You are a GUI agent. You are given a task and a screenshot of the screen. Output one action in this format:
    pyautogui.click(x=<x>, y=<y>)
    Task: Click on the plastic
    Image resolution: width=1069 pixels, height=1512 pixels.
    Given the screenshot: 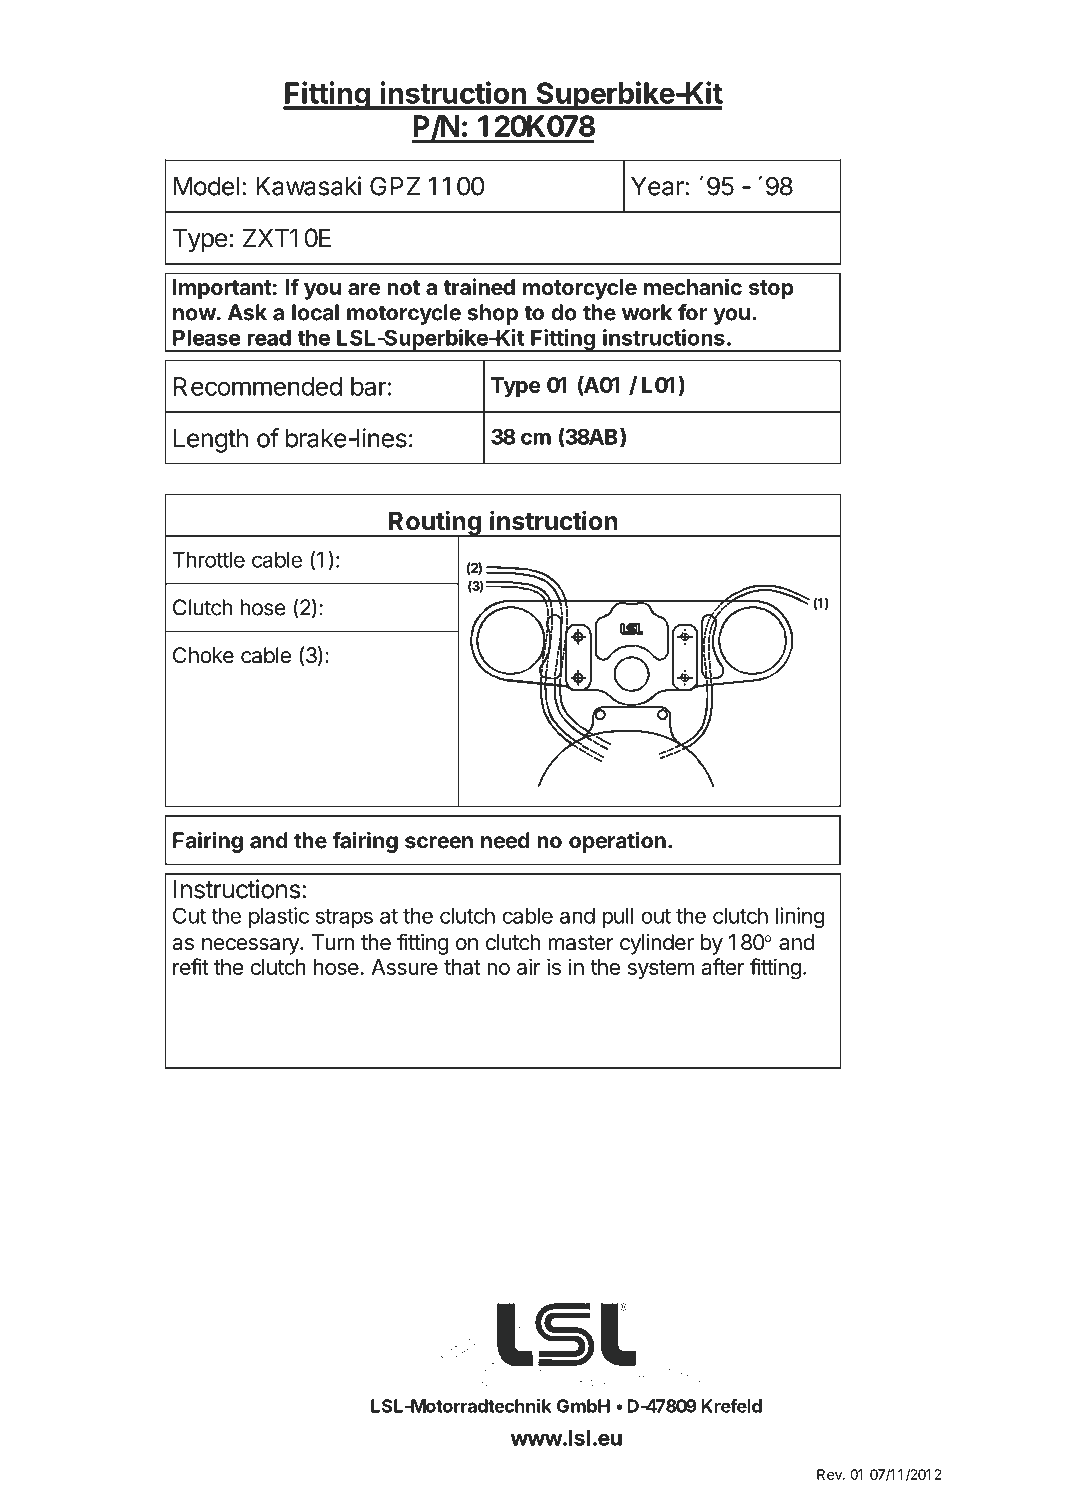 What is the action you would take?
    pyautogui.click(x=279, y=917)
